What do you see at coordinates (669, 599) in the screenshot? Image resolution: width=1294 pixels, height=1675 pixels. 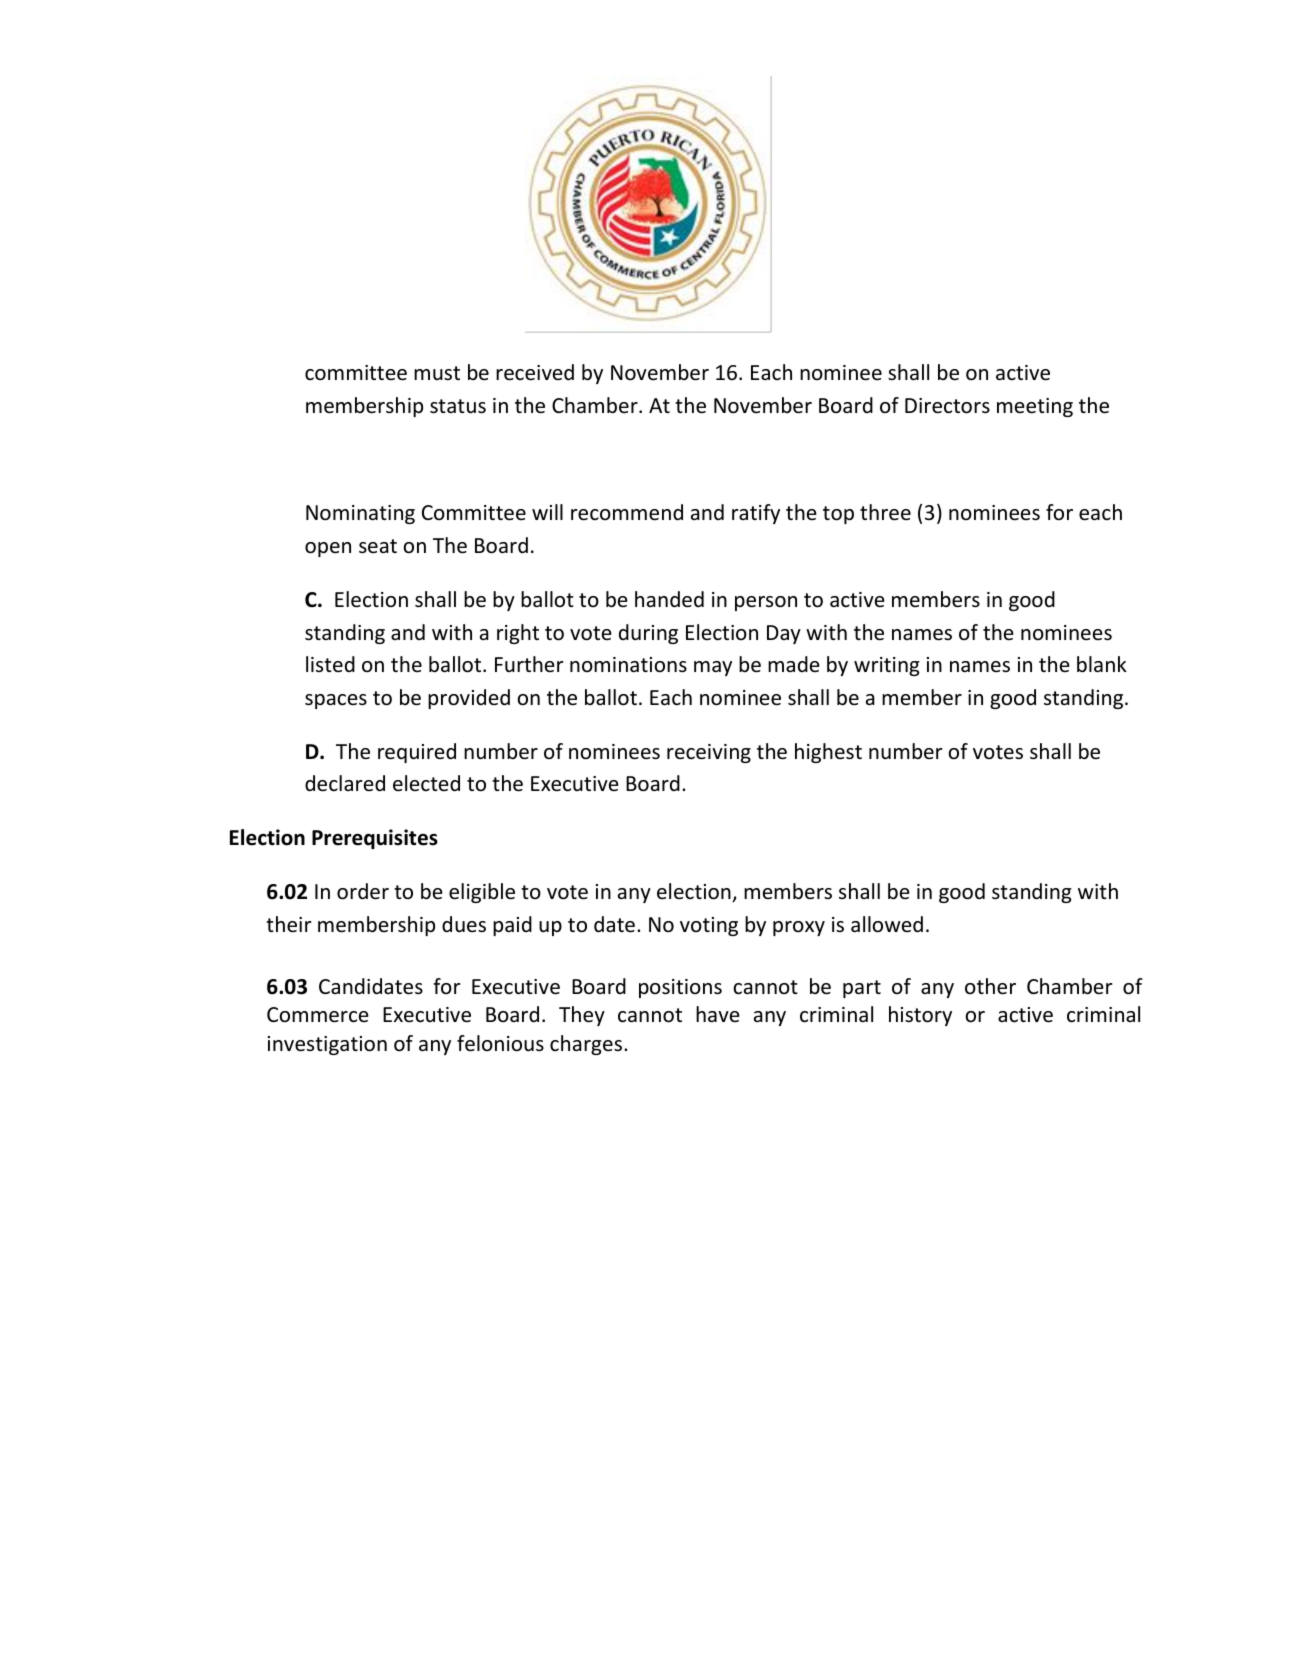 I see `handed` at bounding box center [669, 599].
